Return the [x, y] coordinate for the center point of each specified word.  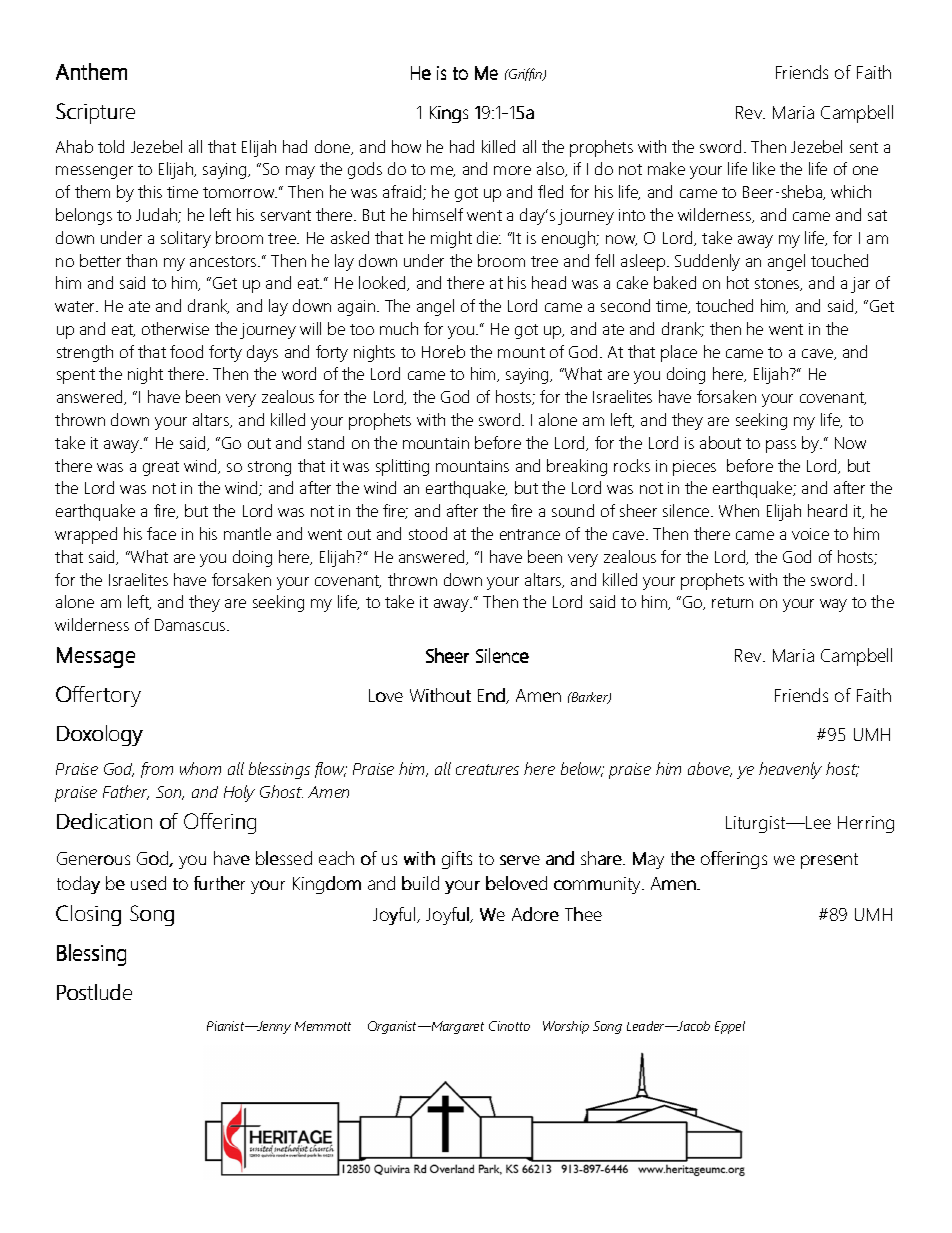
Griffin [526, 74]
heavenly [790, 770]
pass [781, 446]
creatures [487, 769]
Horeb [443, 351]
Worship [566, 1027]
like [764, 168]
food [186, 351]
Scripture [95, 113]
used [148, 883]
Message [96, 657]
